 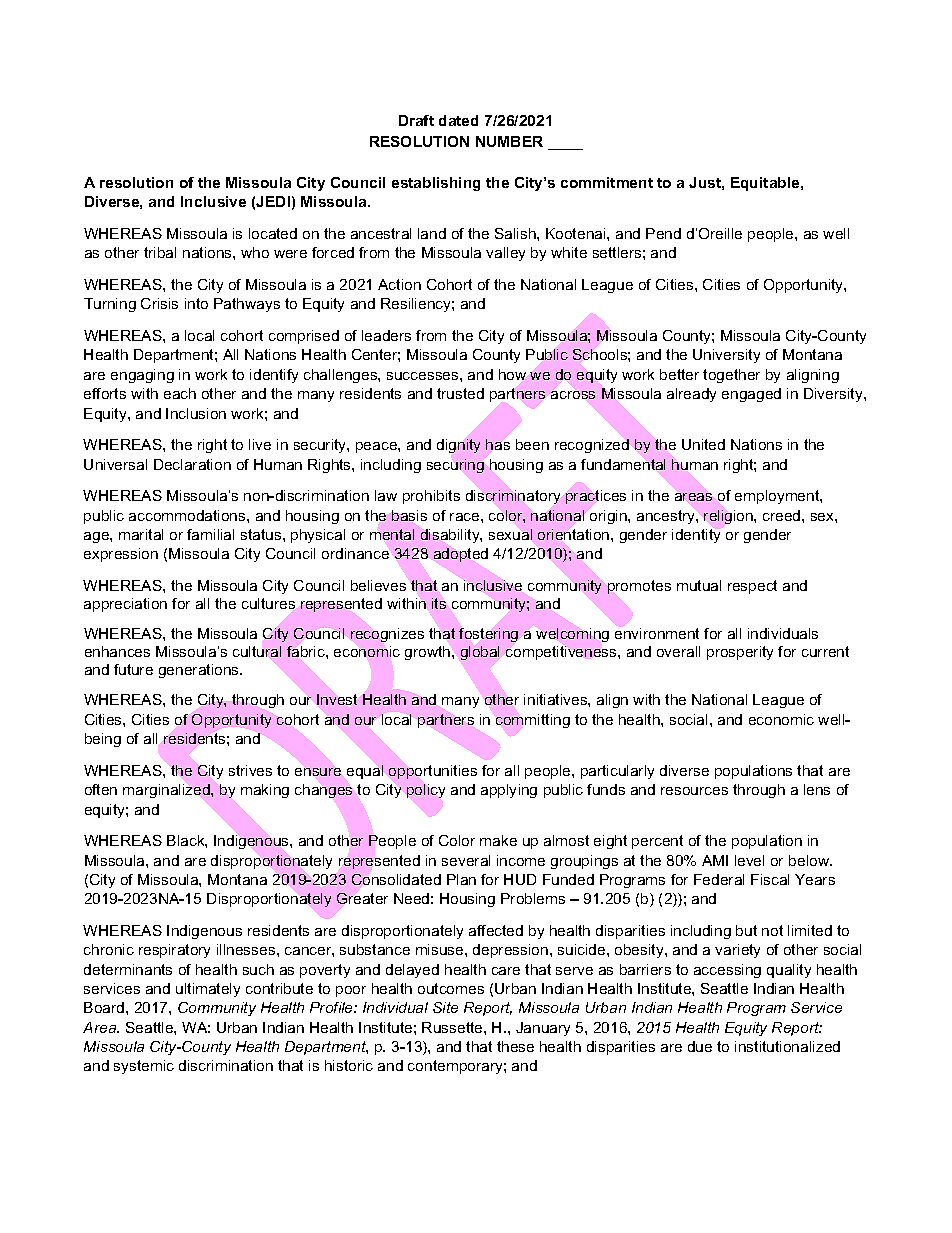 What do you see at coordinates (460, 393) in the document?
I see `trusted` at bounding box center [460, 393].
